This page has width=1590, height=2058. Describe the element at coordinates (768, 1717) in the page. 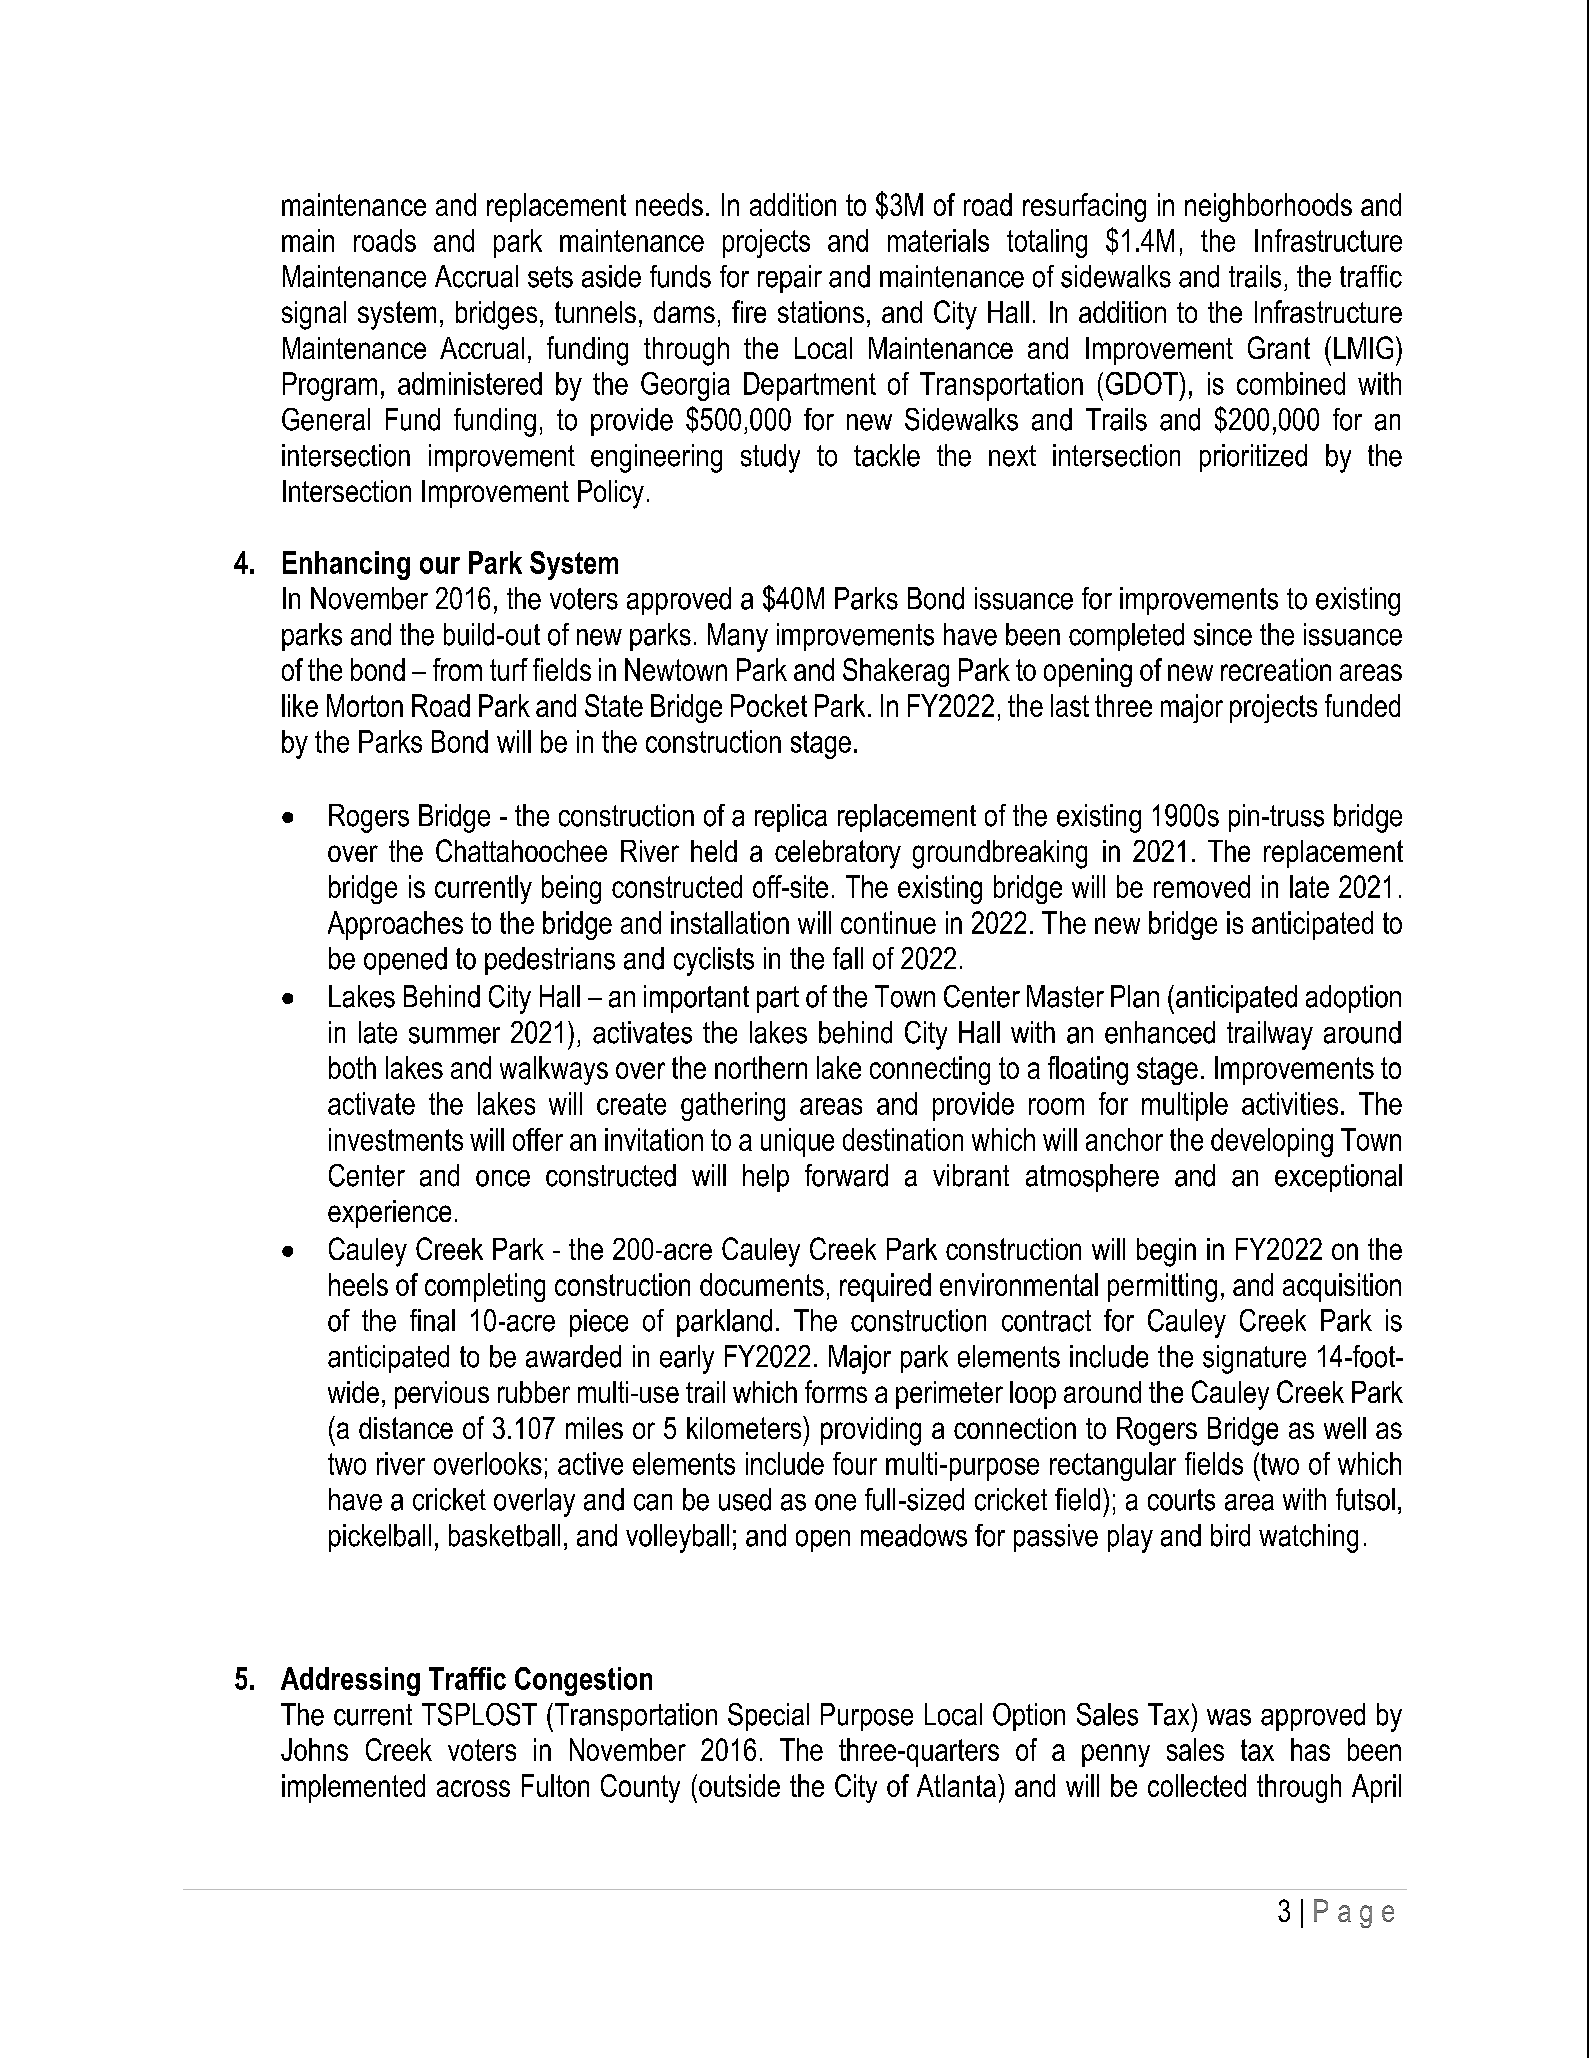

I see `Special` at that location.
